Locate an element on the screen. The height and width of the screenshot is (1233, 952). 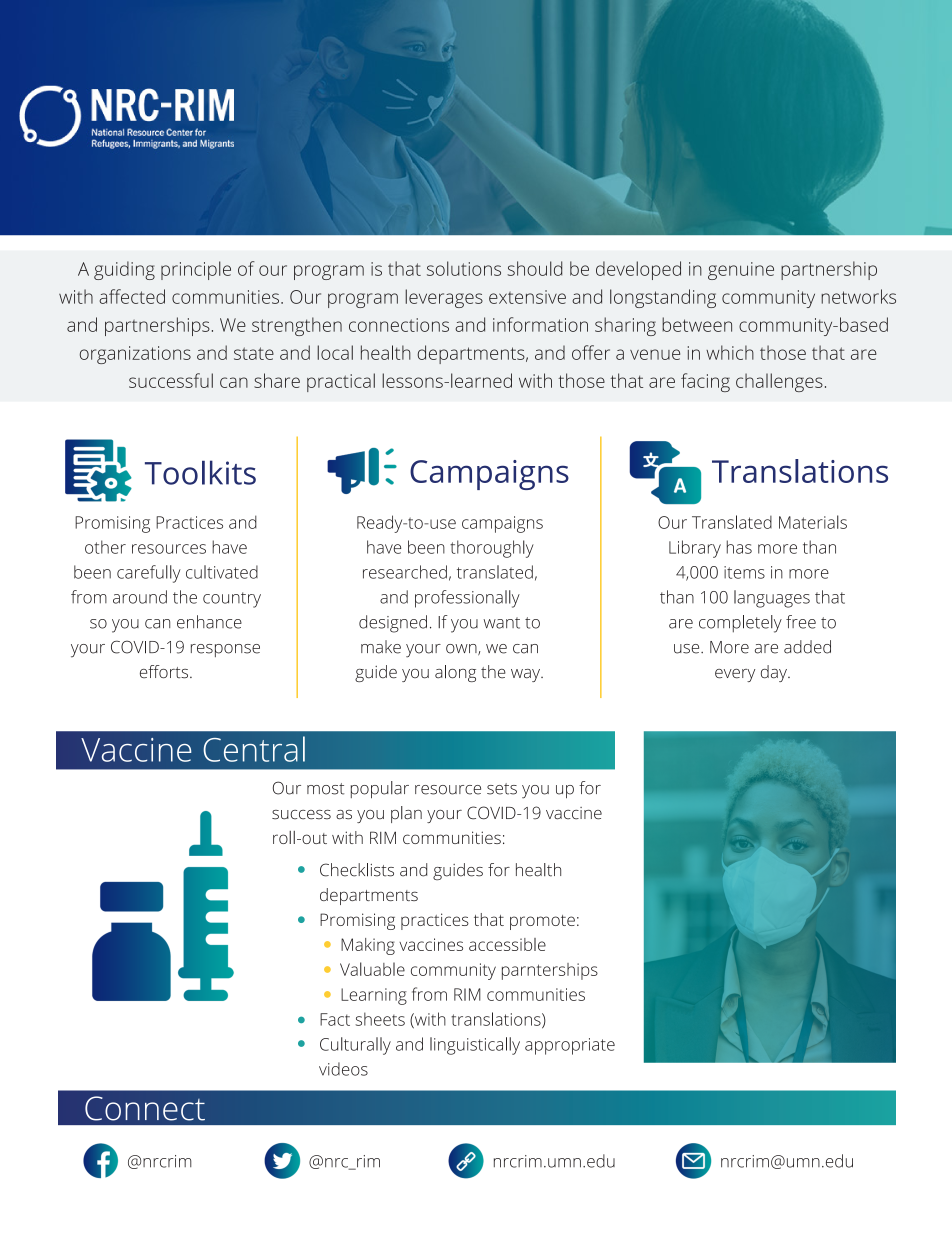
Central is located at coordinates (254, 749).
